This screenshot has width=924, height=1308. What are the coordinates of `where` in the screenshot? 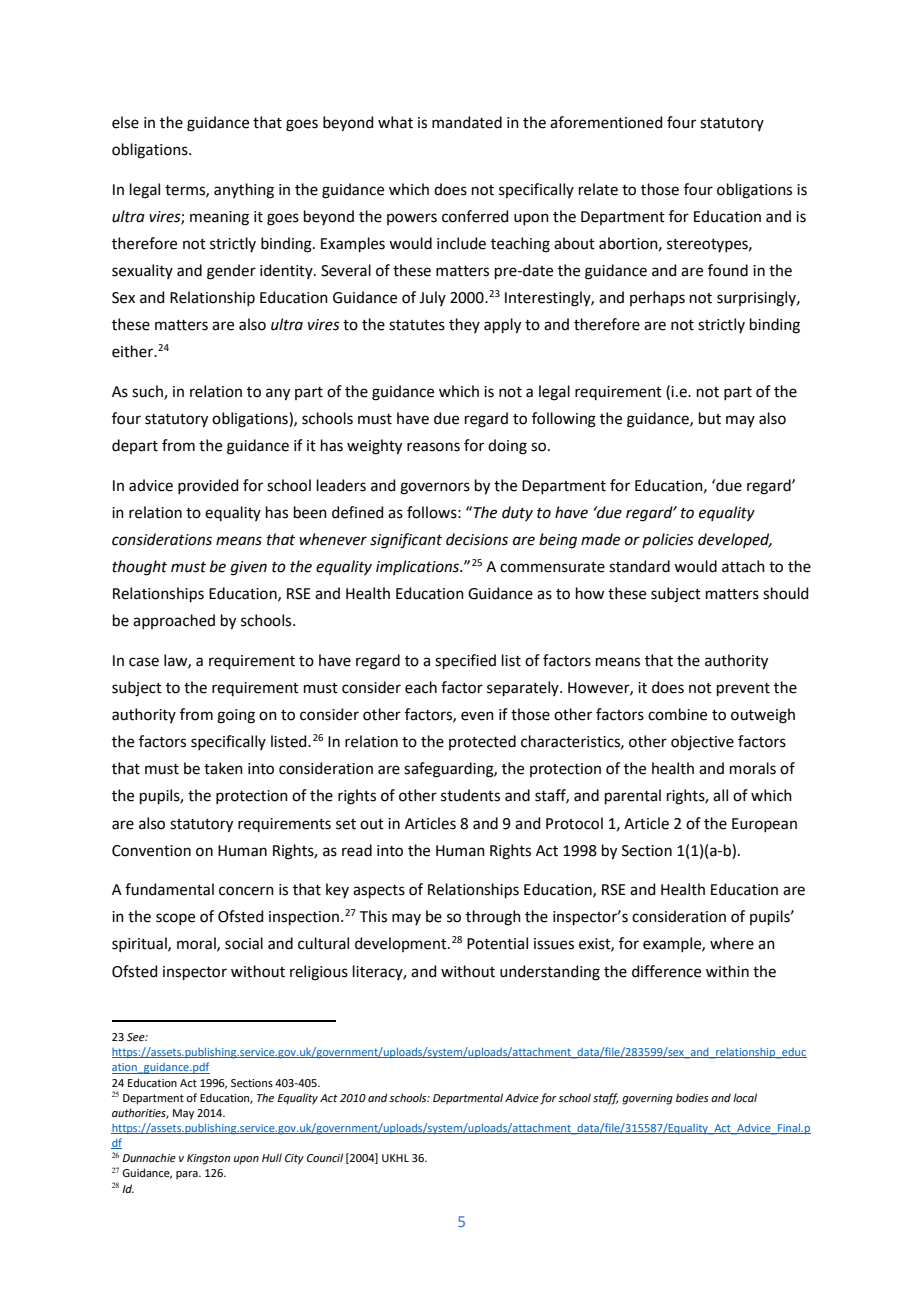 It's located at (732, 943).
